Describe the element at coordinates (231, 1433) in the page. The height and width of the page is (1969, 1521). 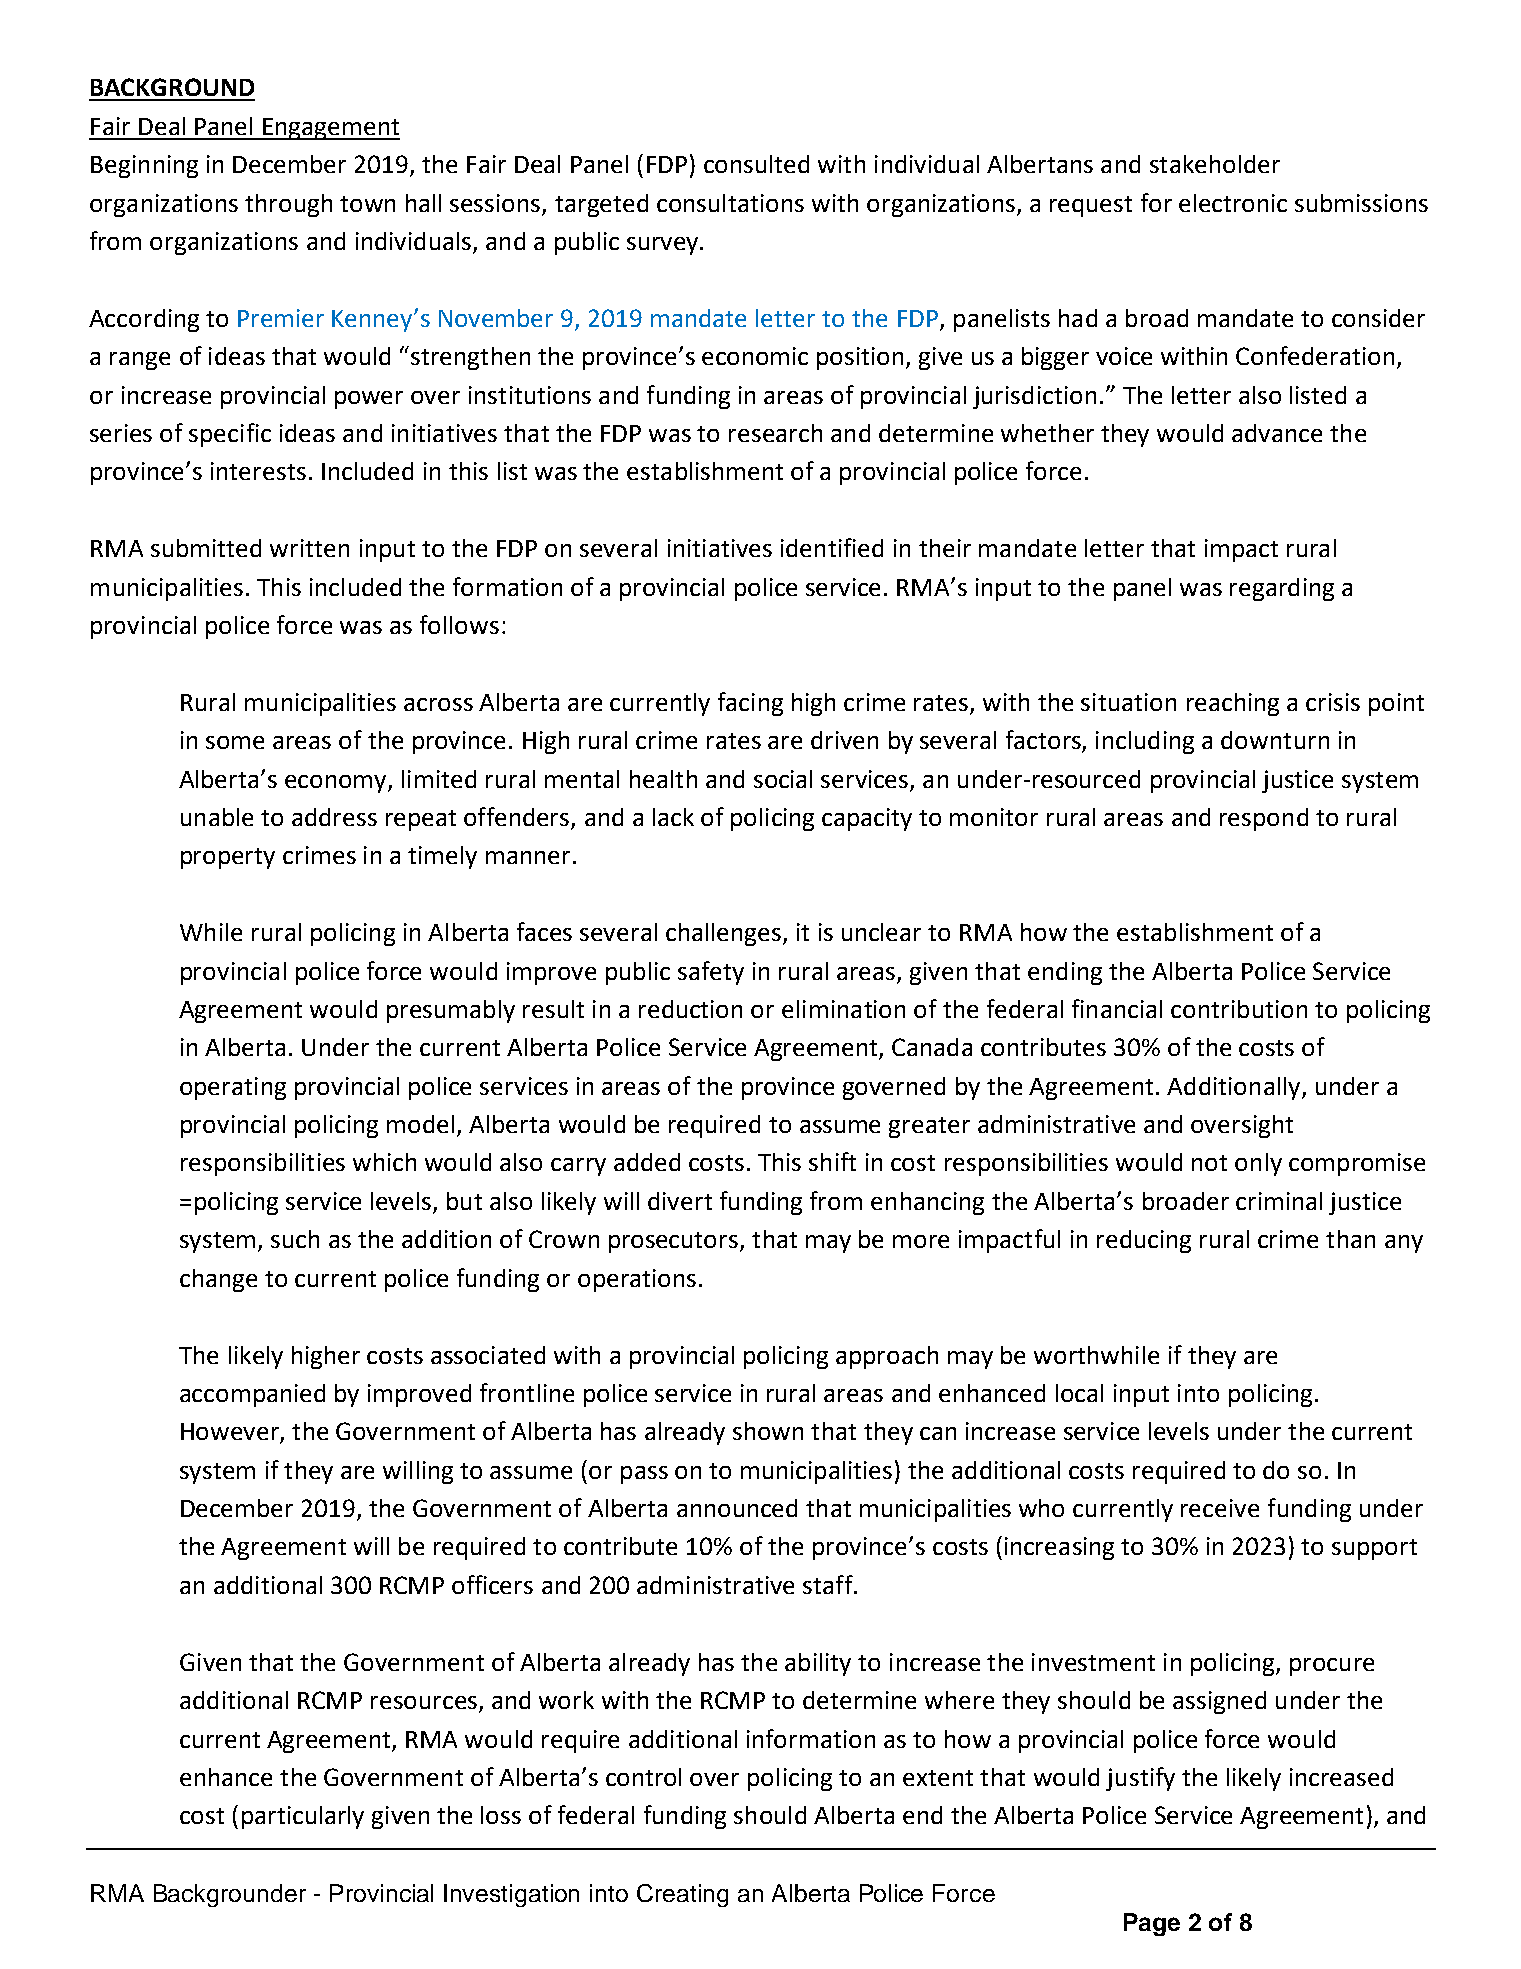
I see `However` at that location.
